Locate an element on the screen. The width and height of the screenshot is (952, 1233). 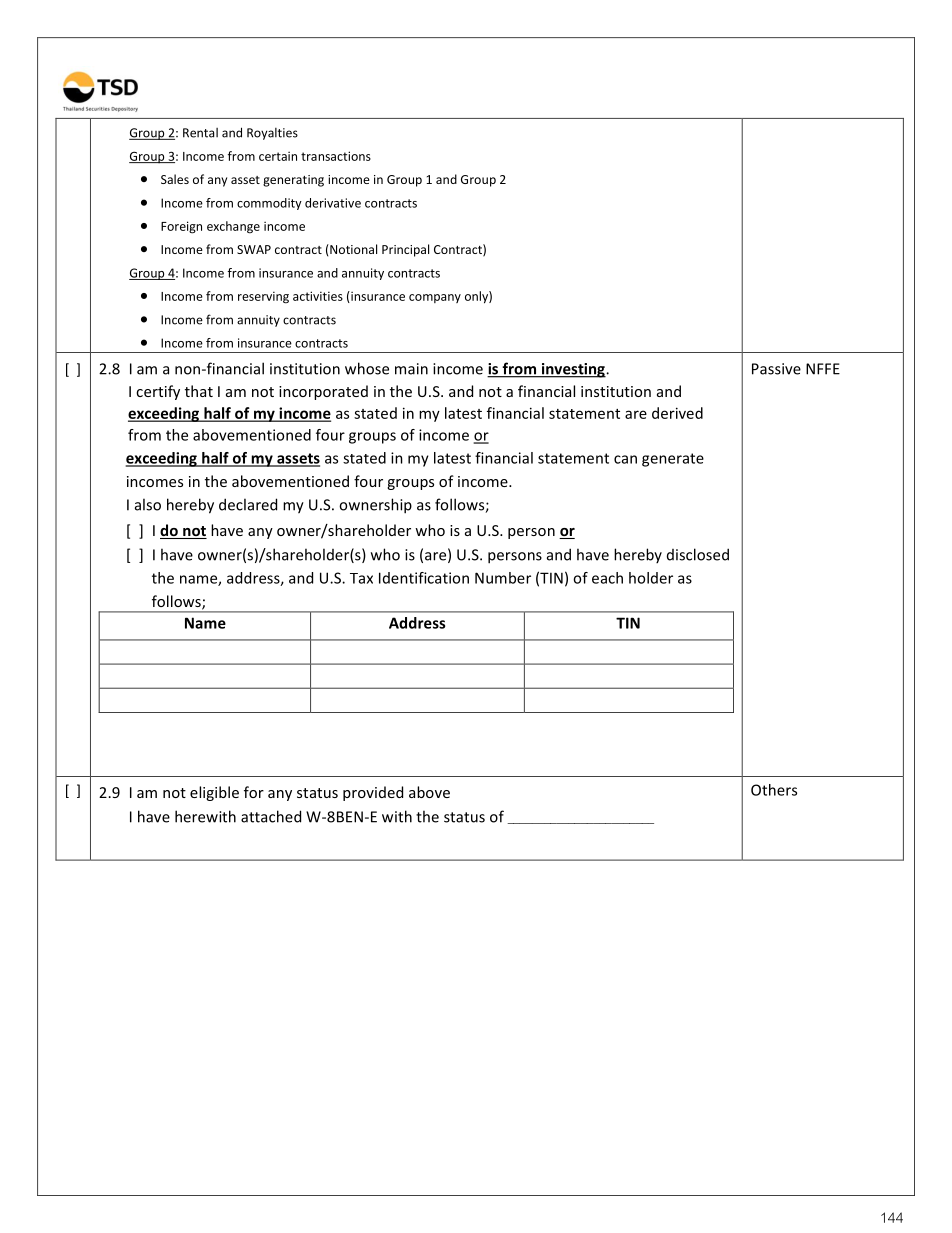
eligible is located at coordinates (214, 793).
